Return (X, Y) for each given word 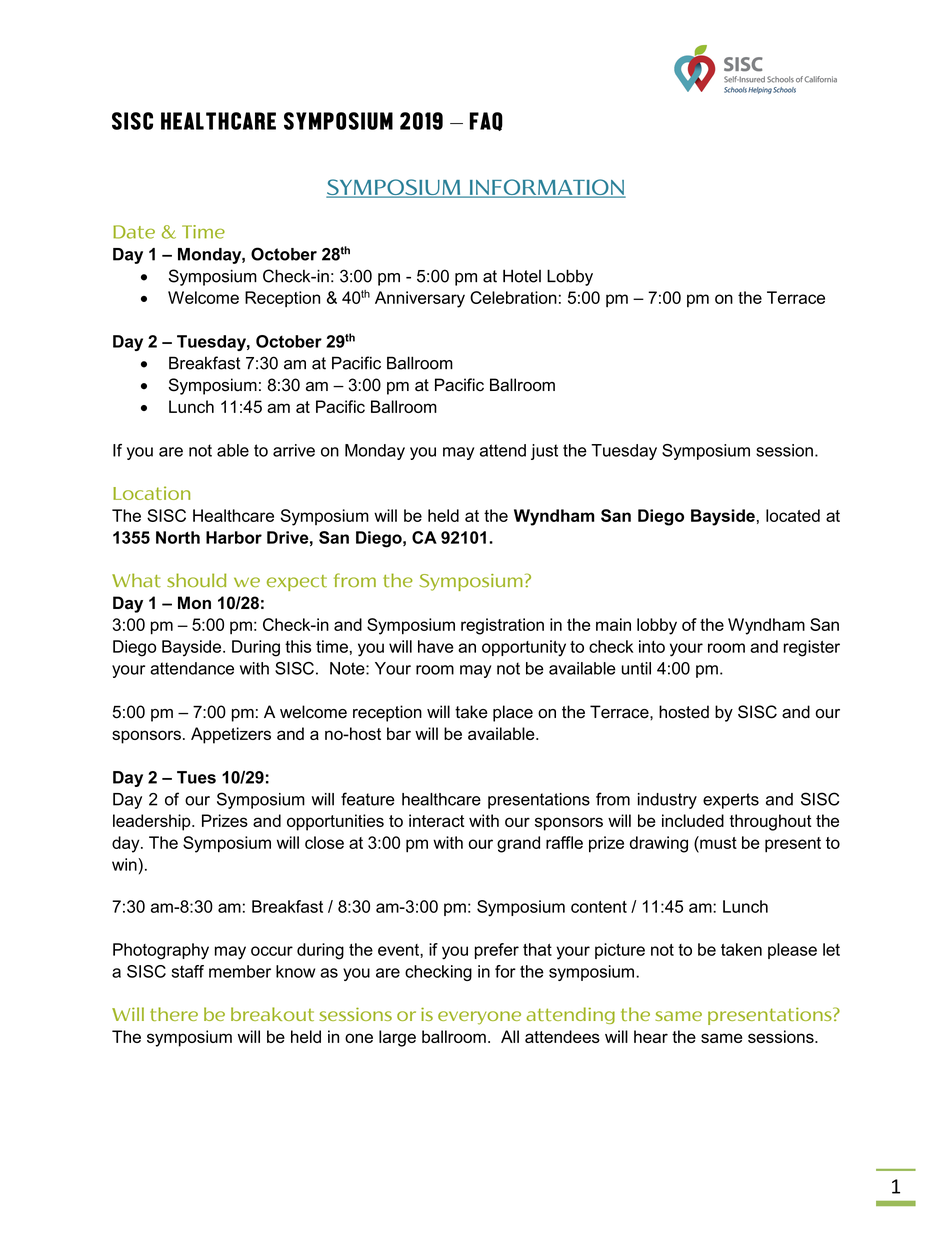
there (174, 1014)
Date (134, 232)
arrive (294, 450)
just (544, 452)
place (513, 713)
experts (731, 801)
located (793, 515)
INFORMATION (546, 188)
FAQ (486, 121)
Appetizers (231, 735)
